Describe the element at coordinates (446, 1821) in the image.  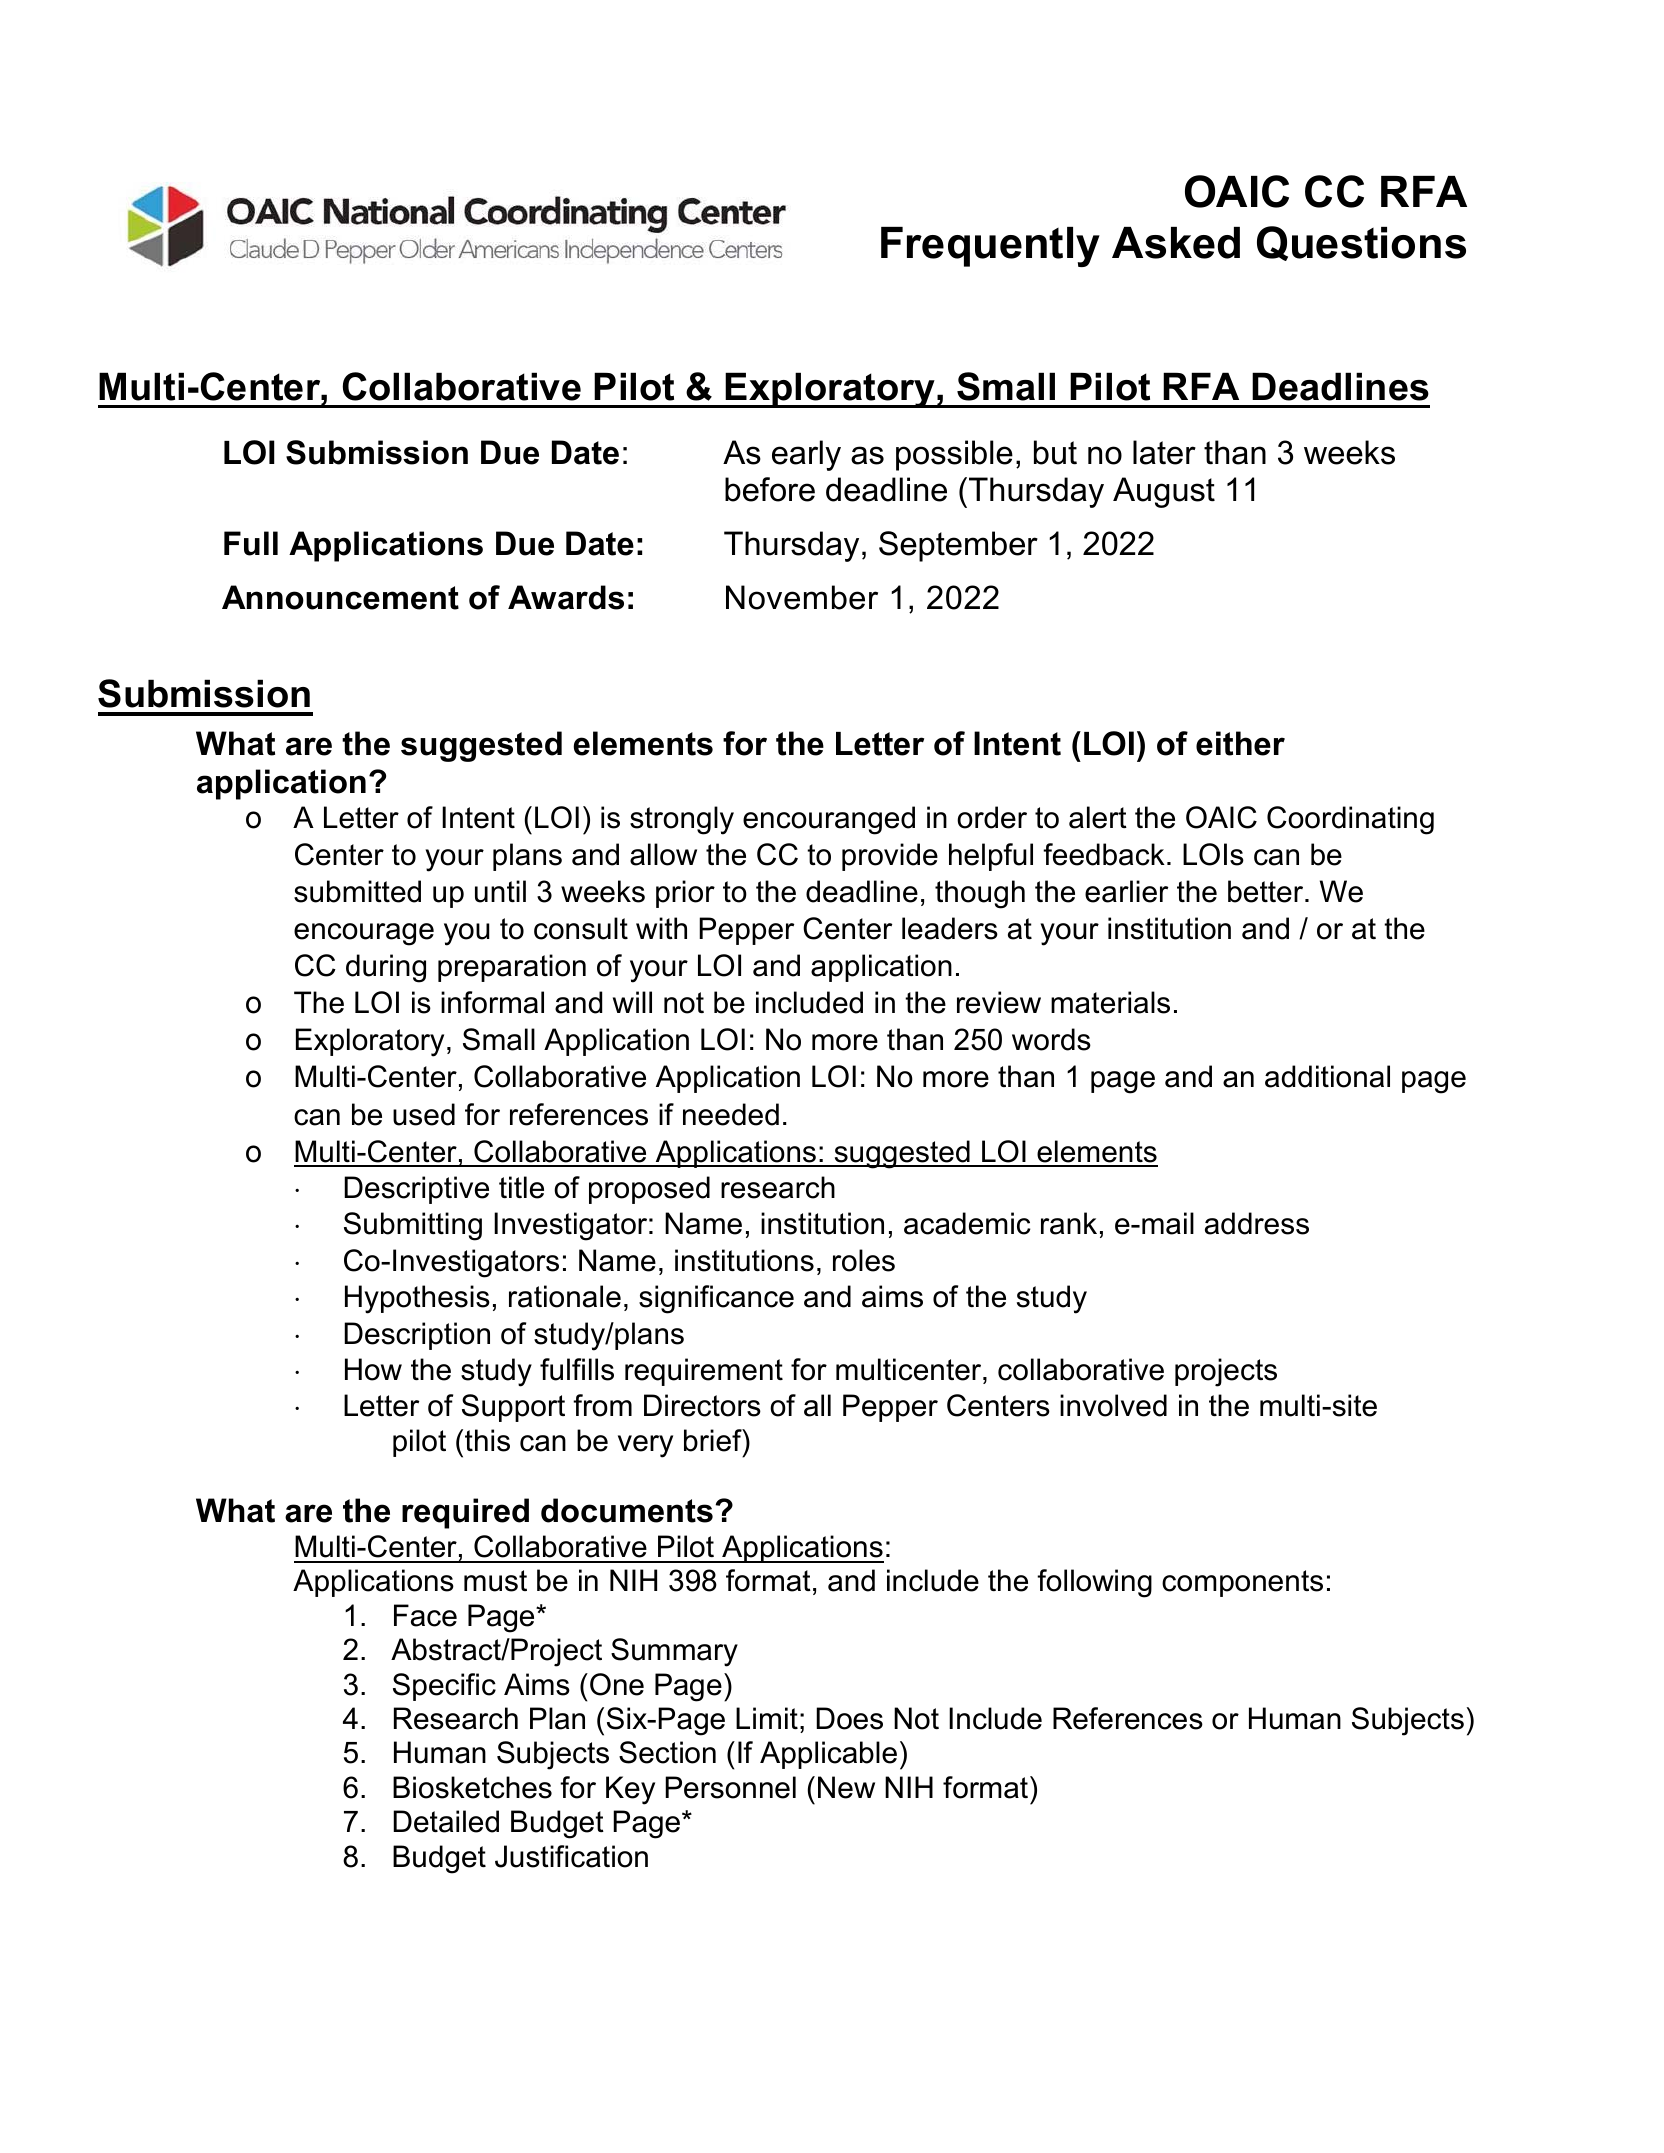
I see `Detailed` at that location.
